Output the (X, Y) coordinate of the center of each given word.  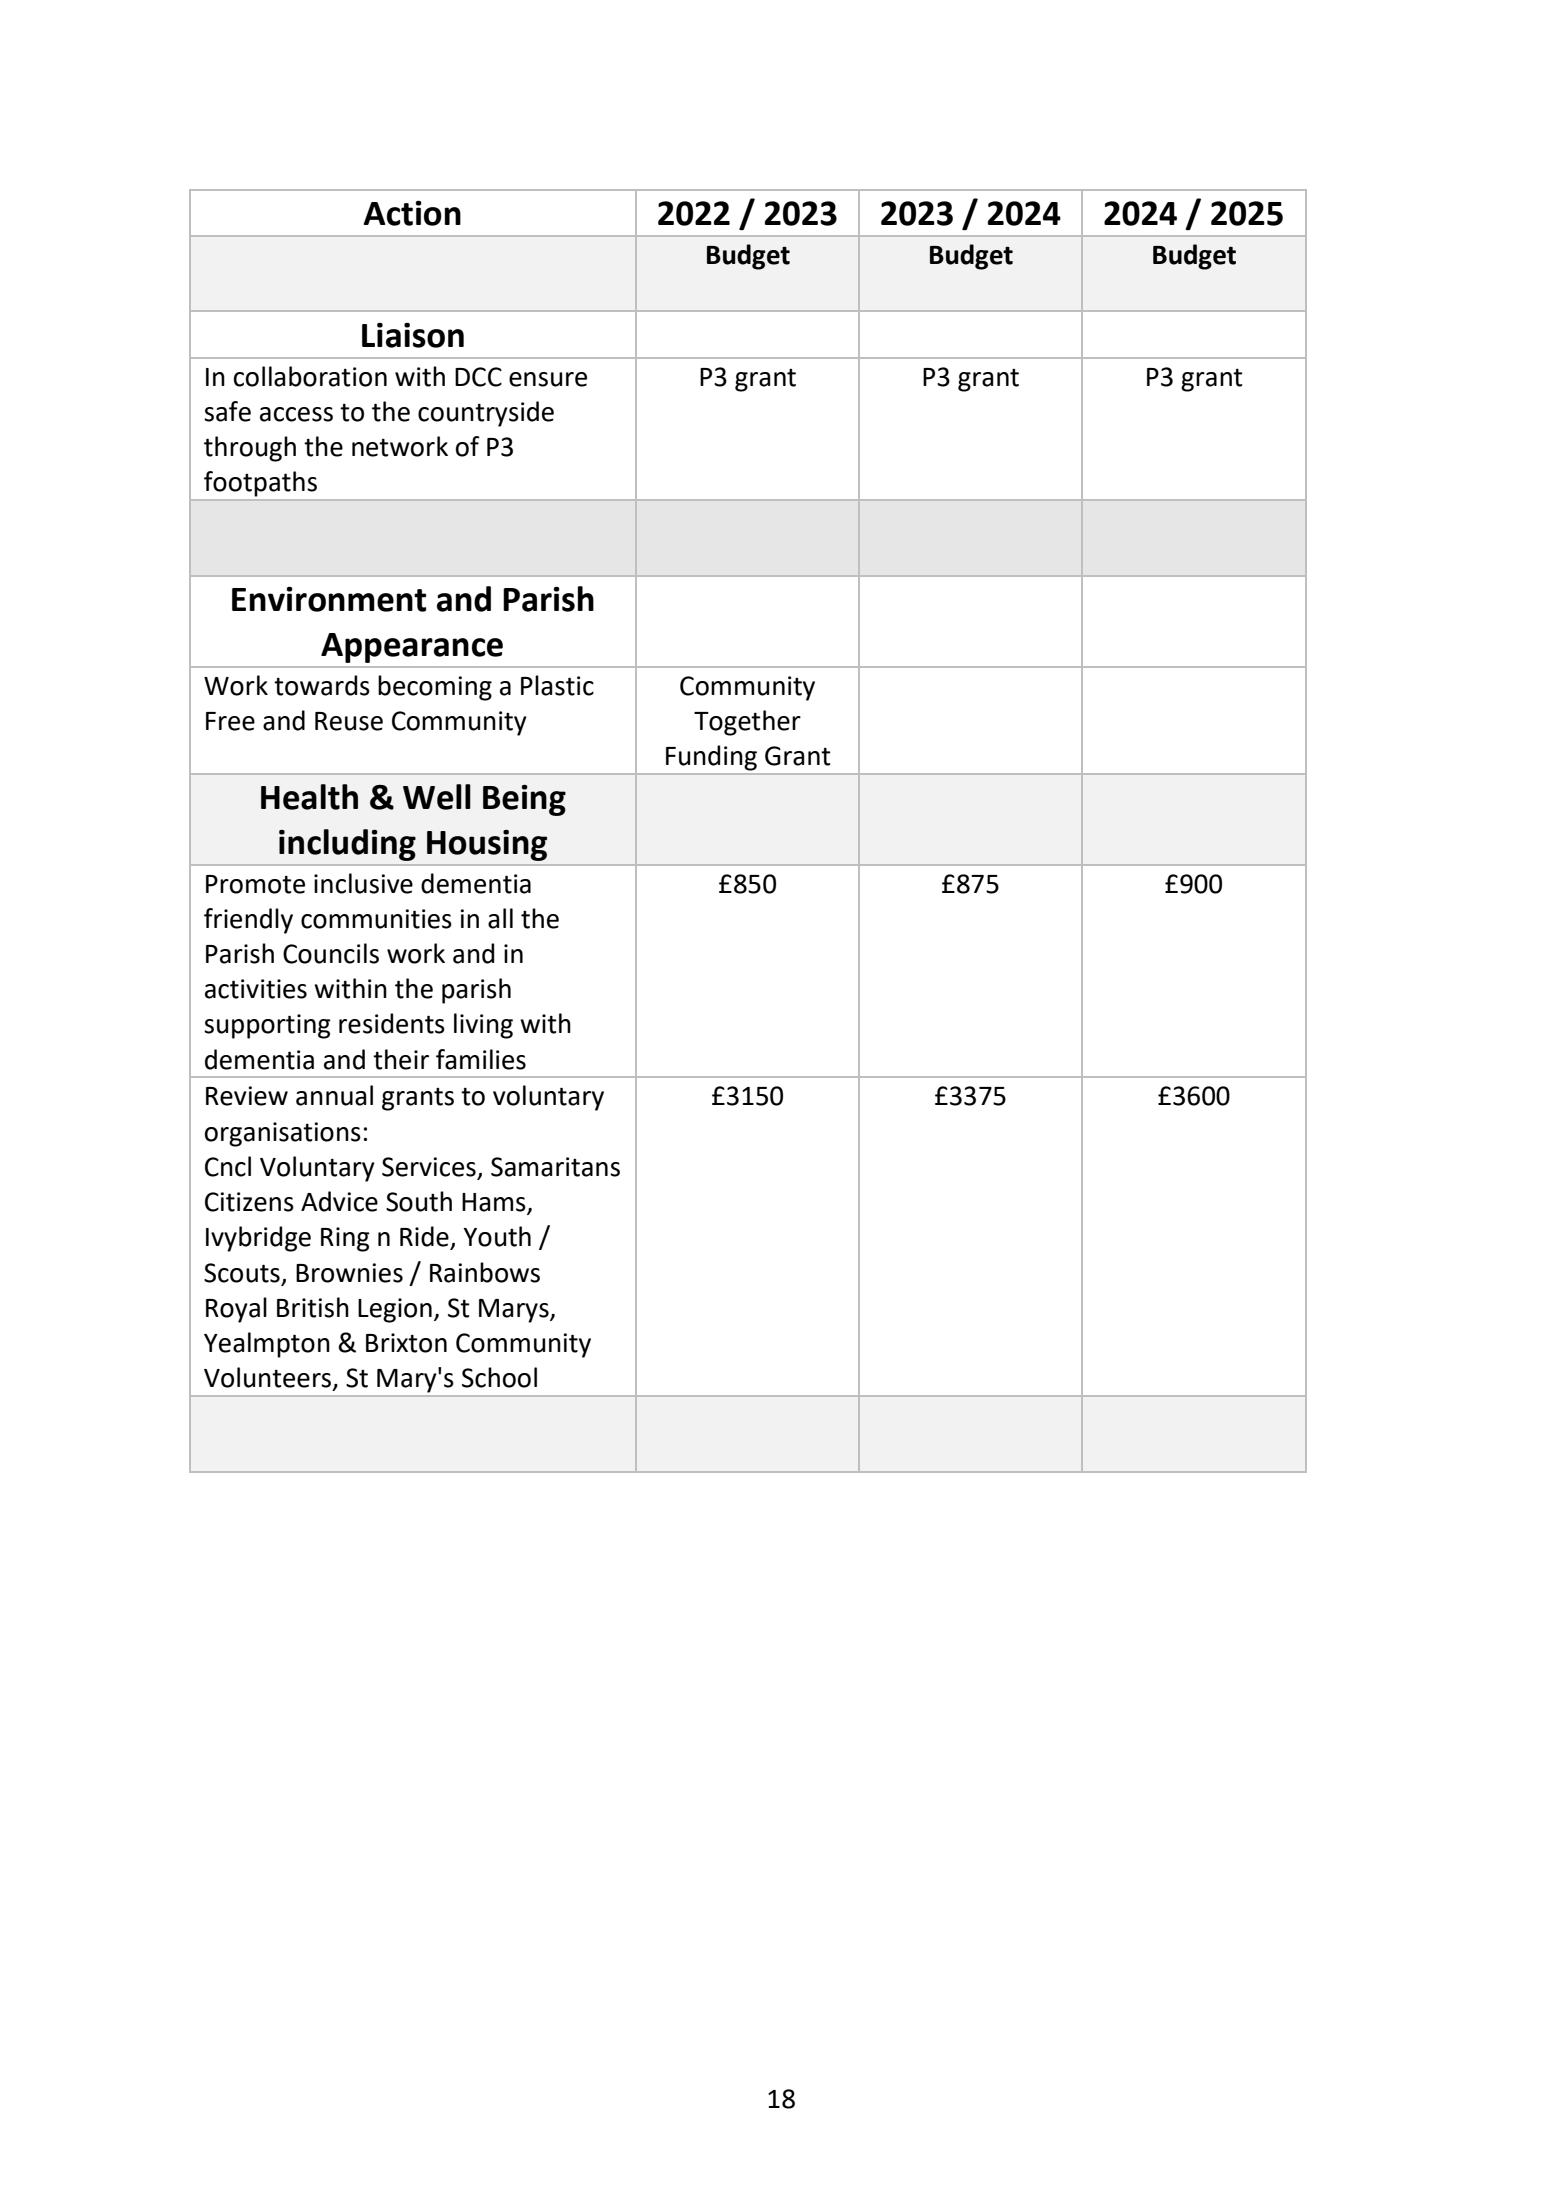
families (481, 1059)
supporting (267, 1026)
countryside (486, 414)
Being (524, 800)
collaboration (310, 376)
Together (747, 723)
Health (309, 797)
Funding (711, 758)
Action (412, 213)
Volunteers (267, 1377)
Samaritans (555, 1167)
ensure (548, 379)
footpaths (260, 484)
